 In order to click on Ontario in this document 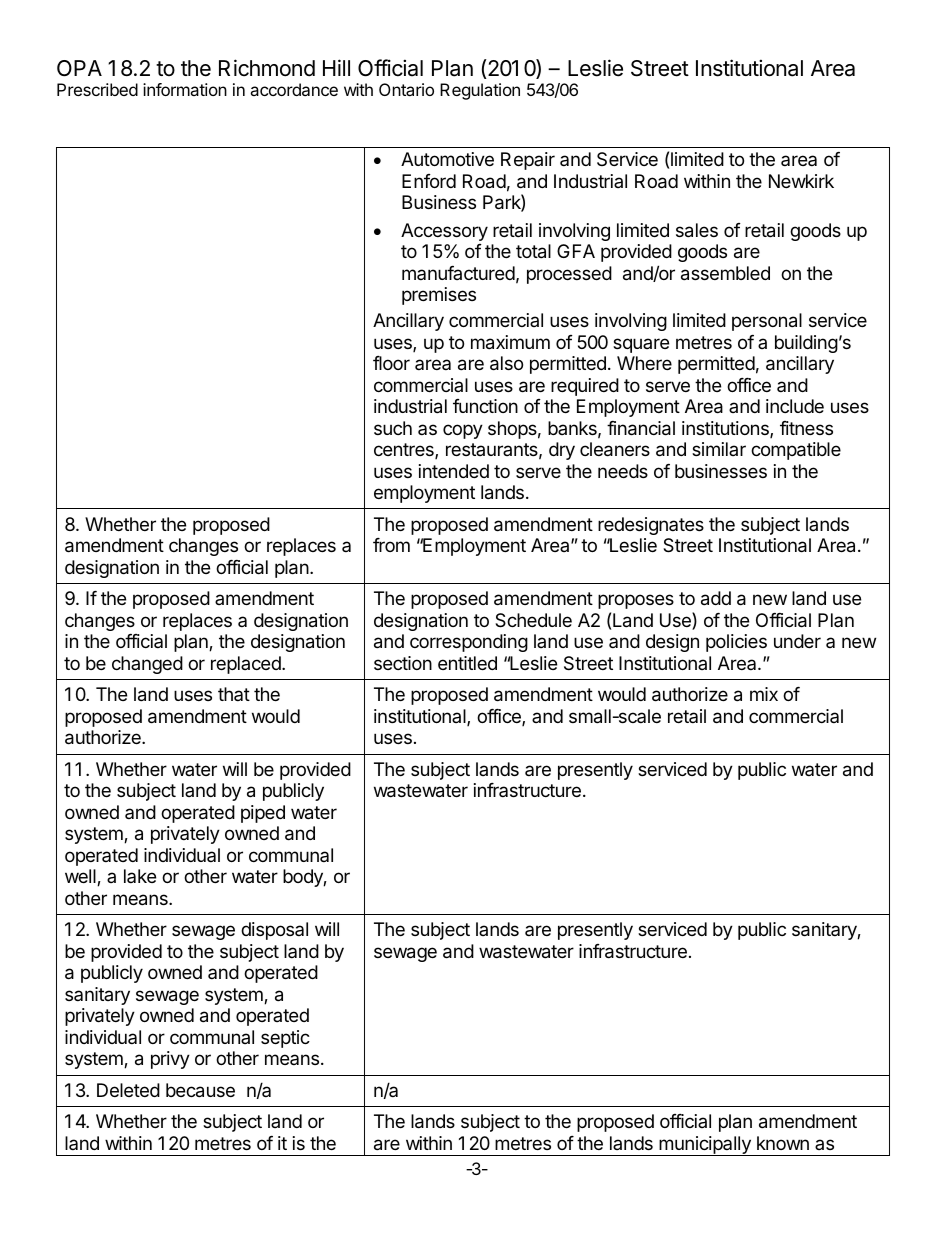, I will do `click(406, 89)`.
